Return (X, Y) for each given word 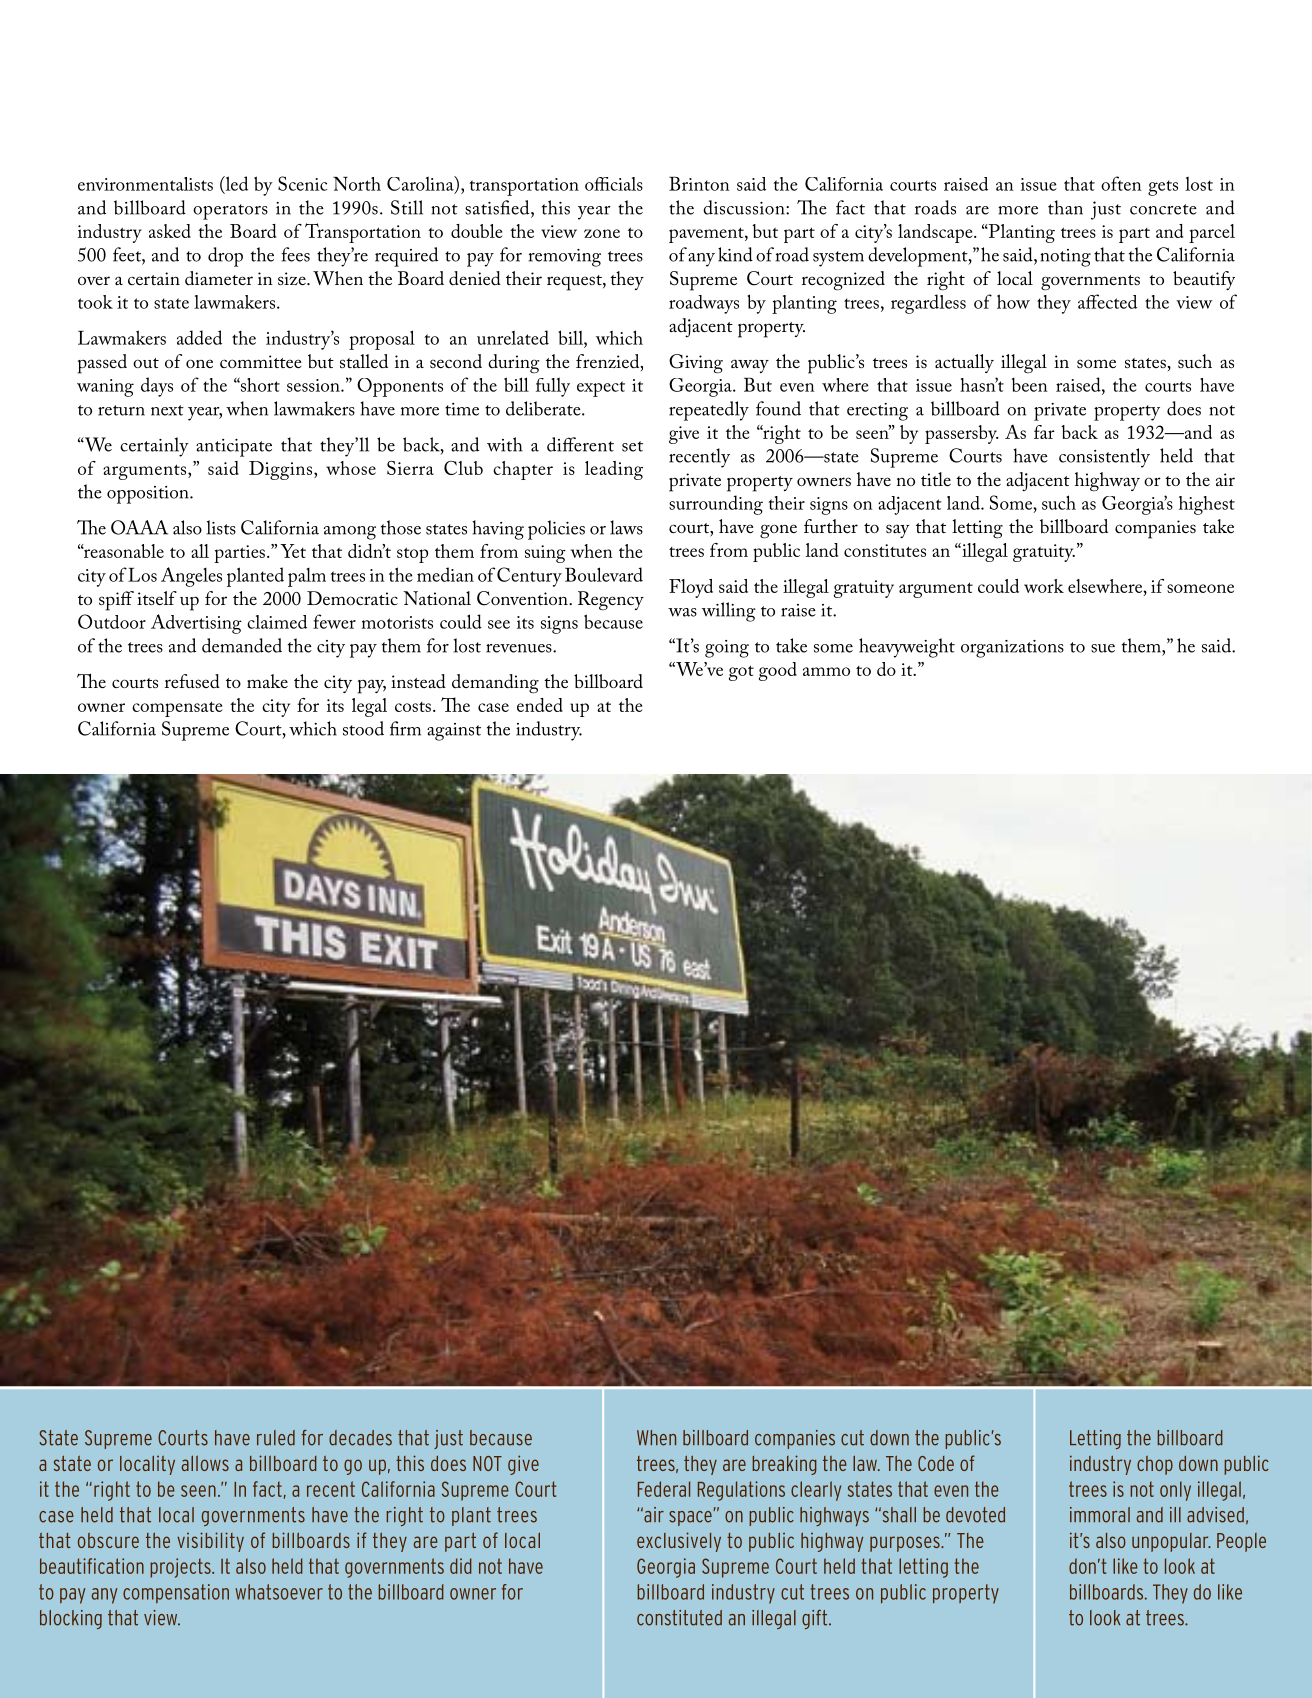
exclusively (679, 1542)
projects (181, 1568)
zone (602, 233)
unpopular (1171, 1542)
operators (230, 212)
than (1065, 207)
